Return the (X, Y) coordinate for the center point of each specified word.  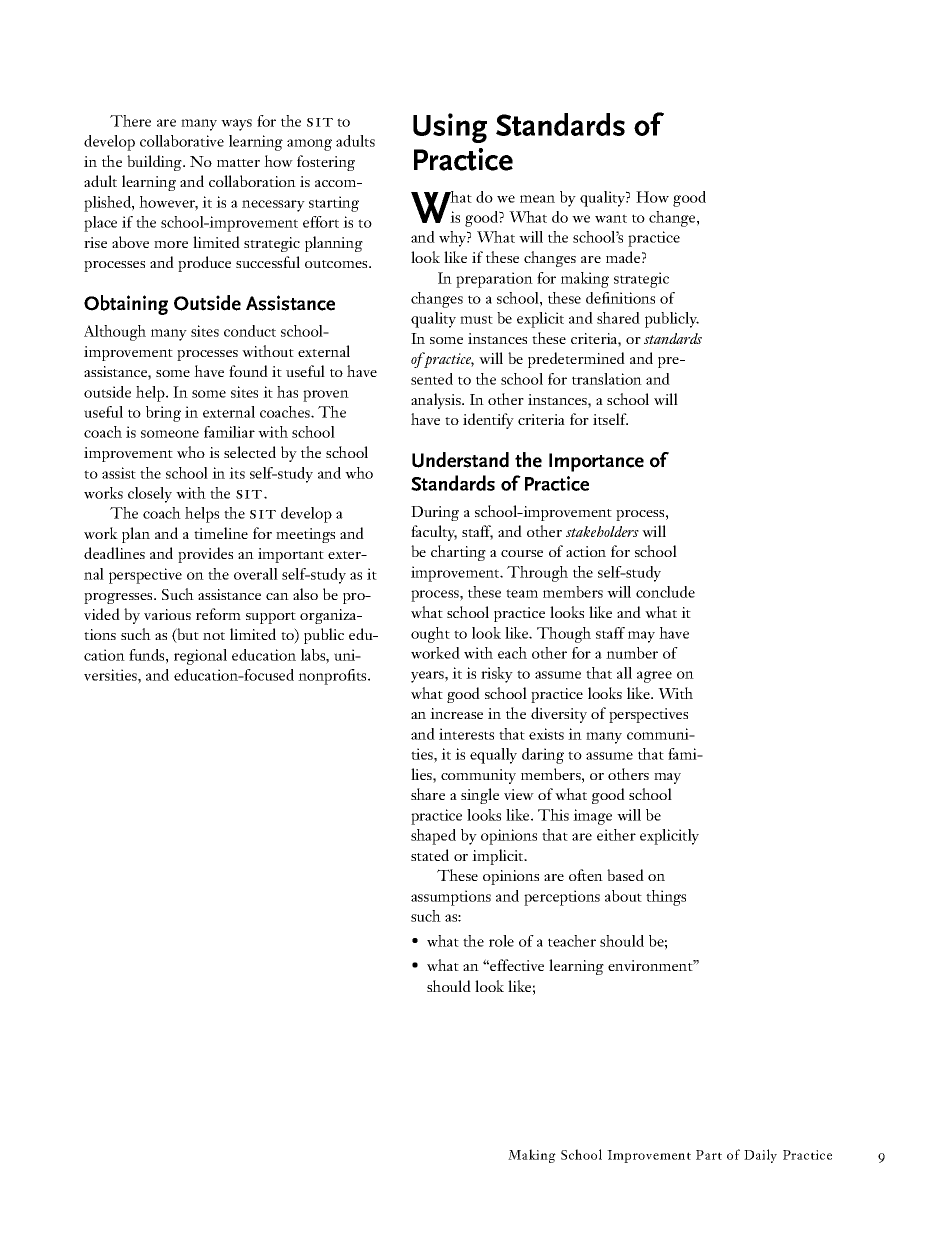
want (611, 218)
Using (450, 128)
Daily (760, 1156)
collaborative (182, 141)
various (167, 614)
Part (709, 1155)
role (501, 941)
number (632, 653)
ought (430, 635)
